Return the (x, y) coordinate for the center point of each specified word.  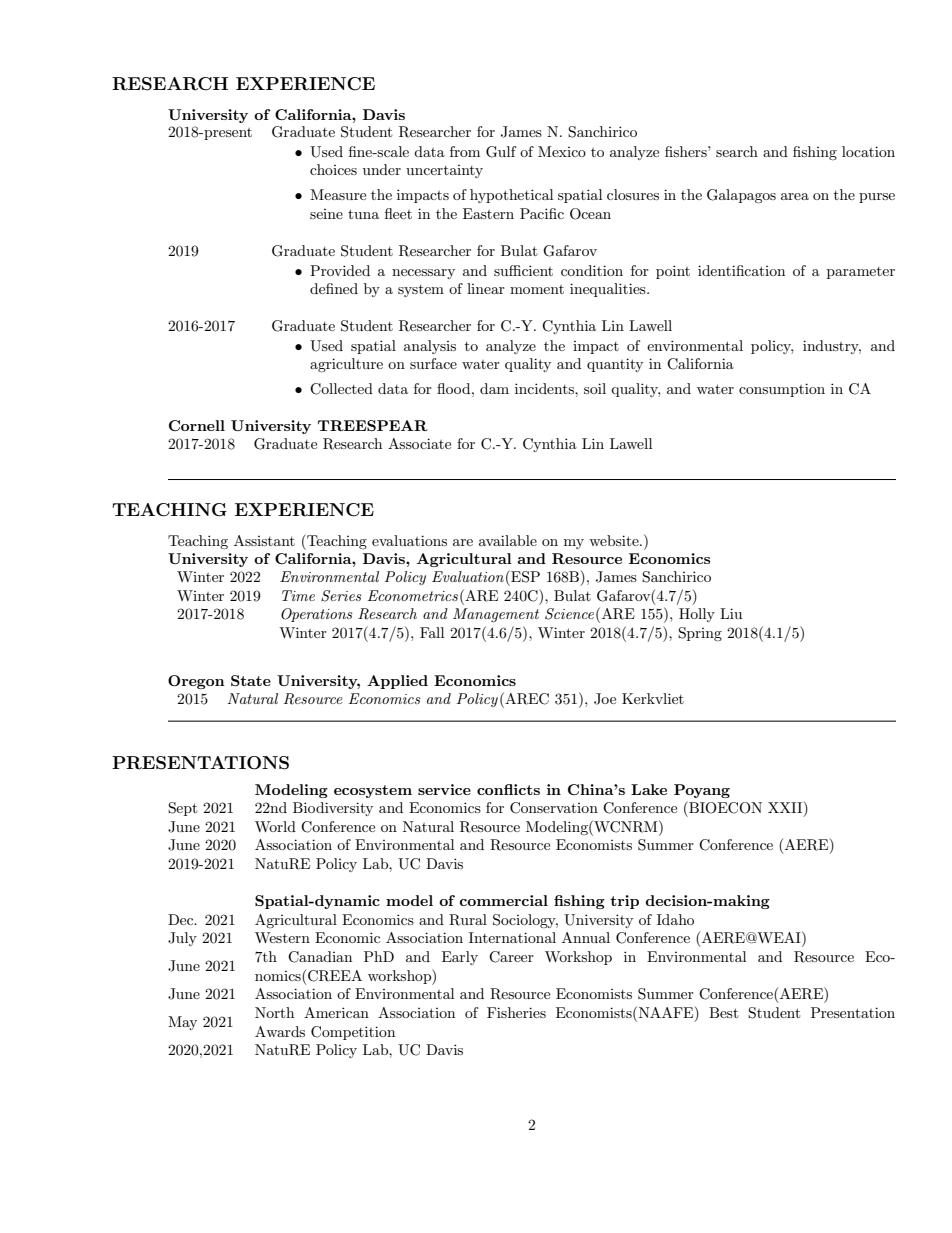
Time (298, 595)
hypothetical (511, 196)
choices (333, 169)
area (795, 196)
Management (496, 615)
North (274, 1012)
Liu (731, 613)
